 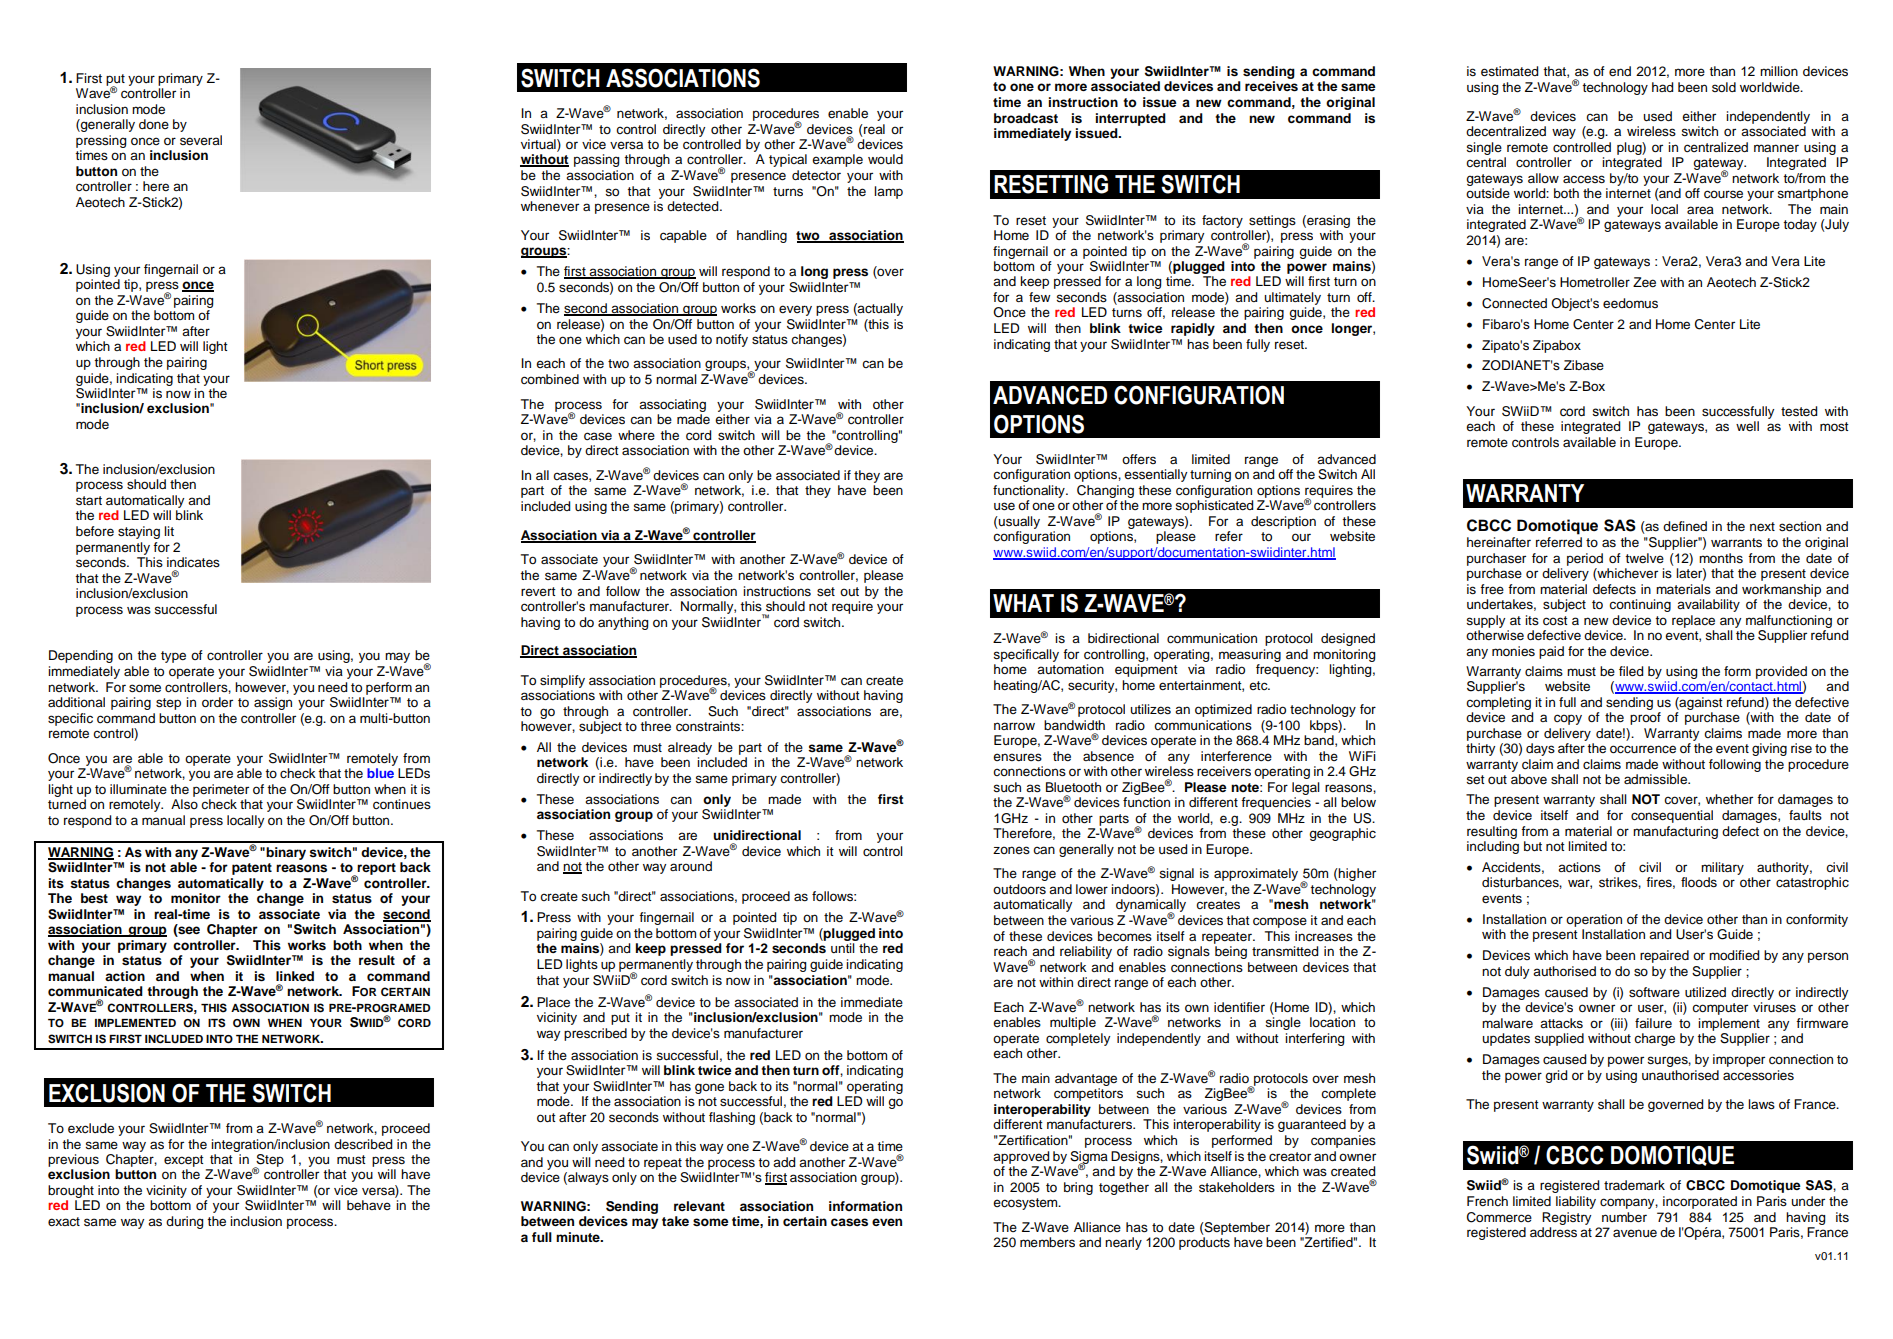 What do you see at coordinates (184, 1222) in the image?
I see `during` at bounding box center [184, 1222].
